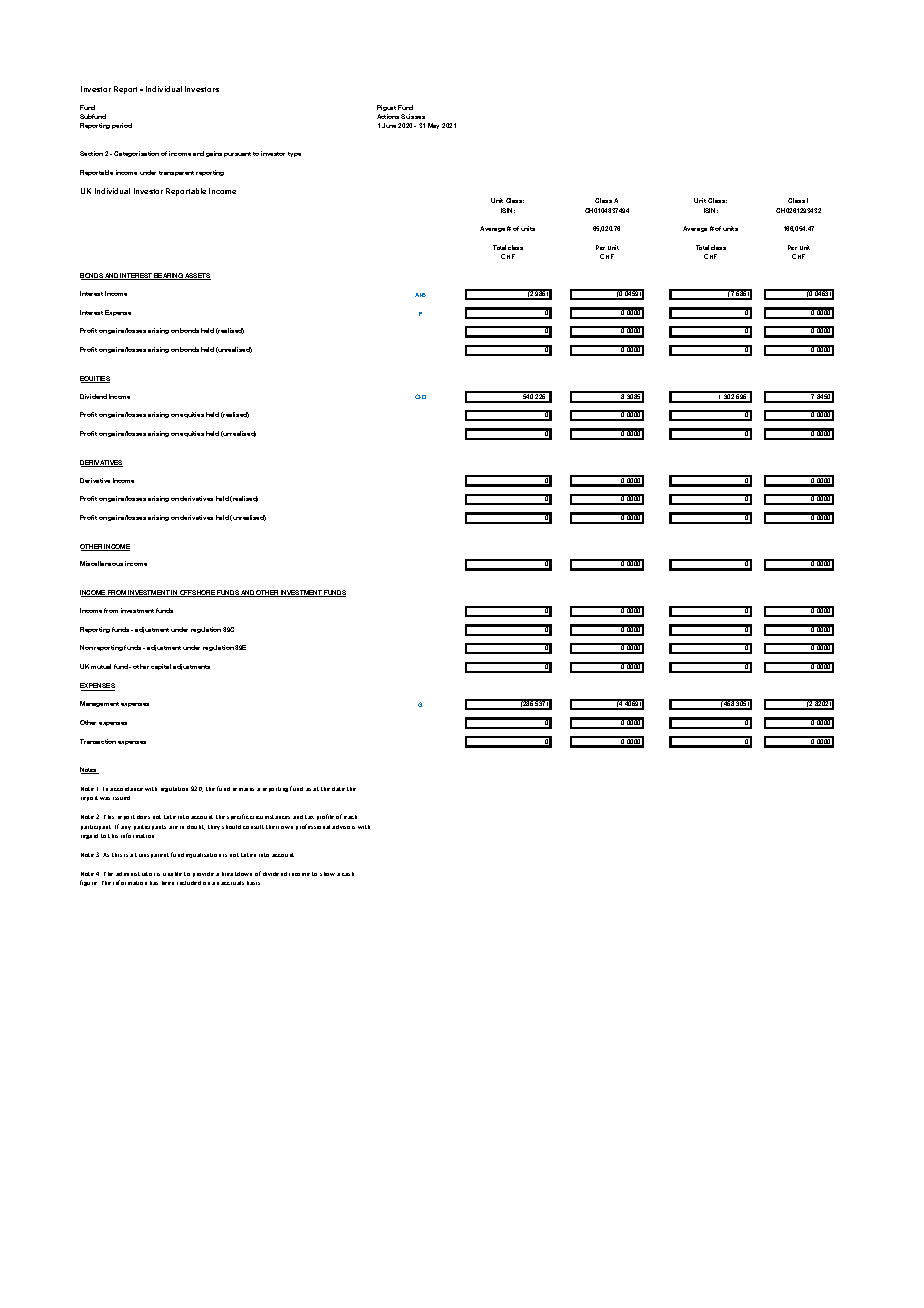  I want to click on administrator, so click(135, 874).
